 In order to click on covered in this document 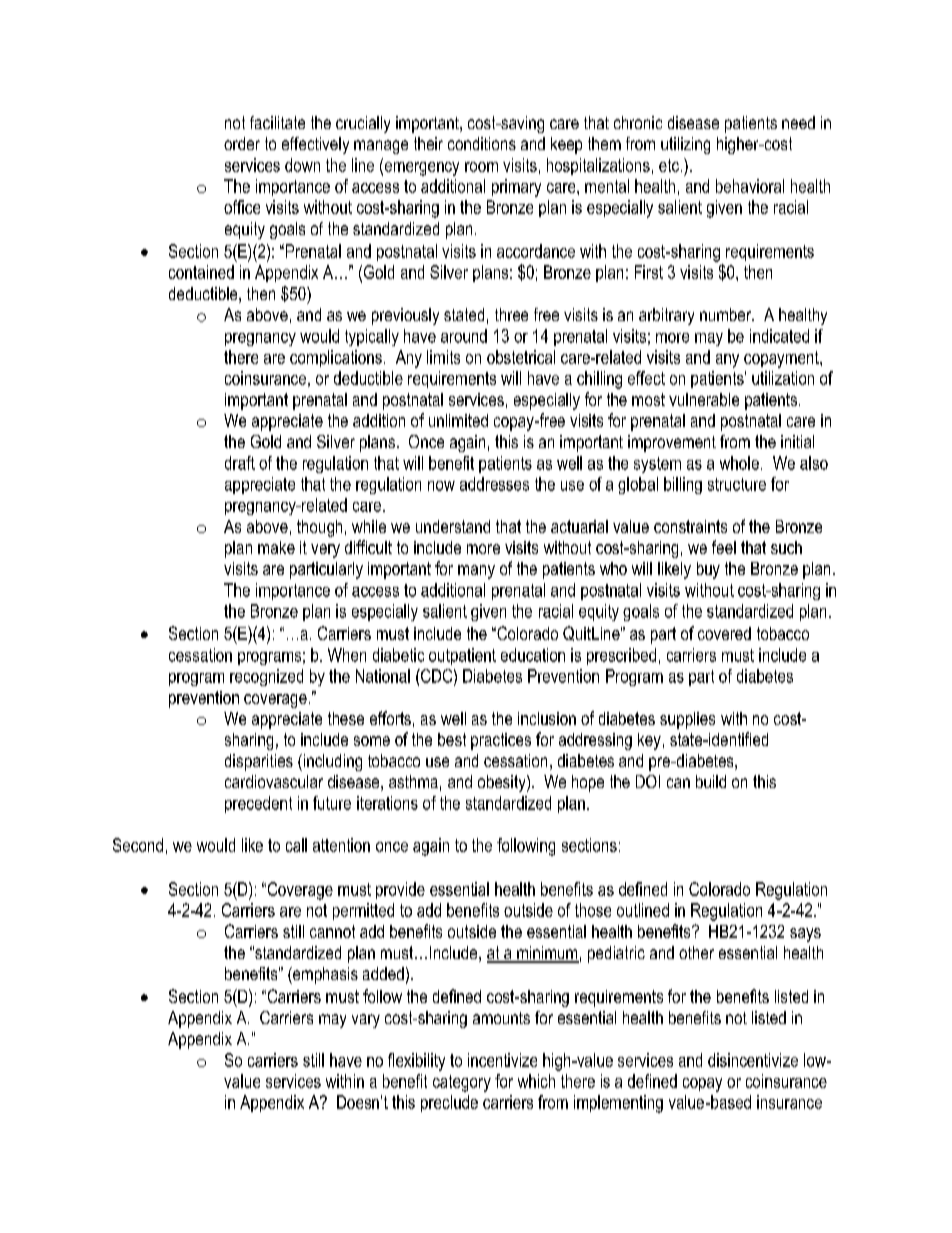, I will do `click(724, 633)`.
